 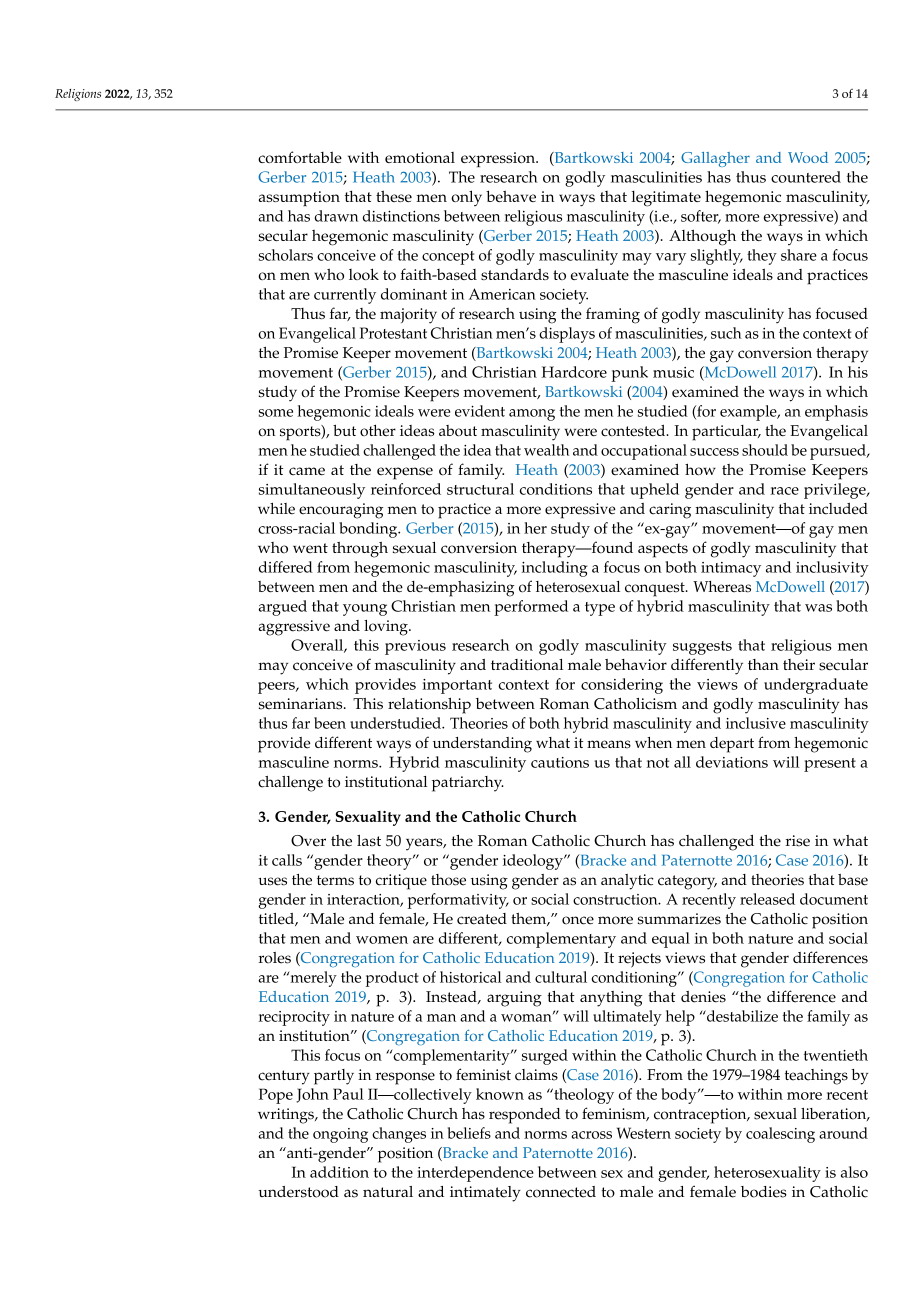 What do you see at coordinates (480, 489) in the screenshot?
I see `structural` at bounding box center [480, 489].
